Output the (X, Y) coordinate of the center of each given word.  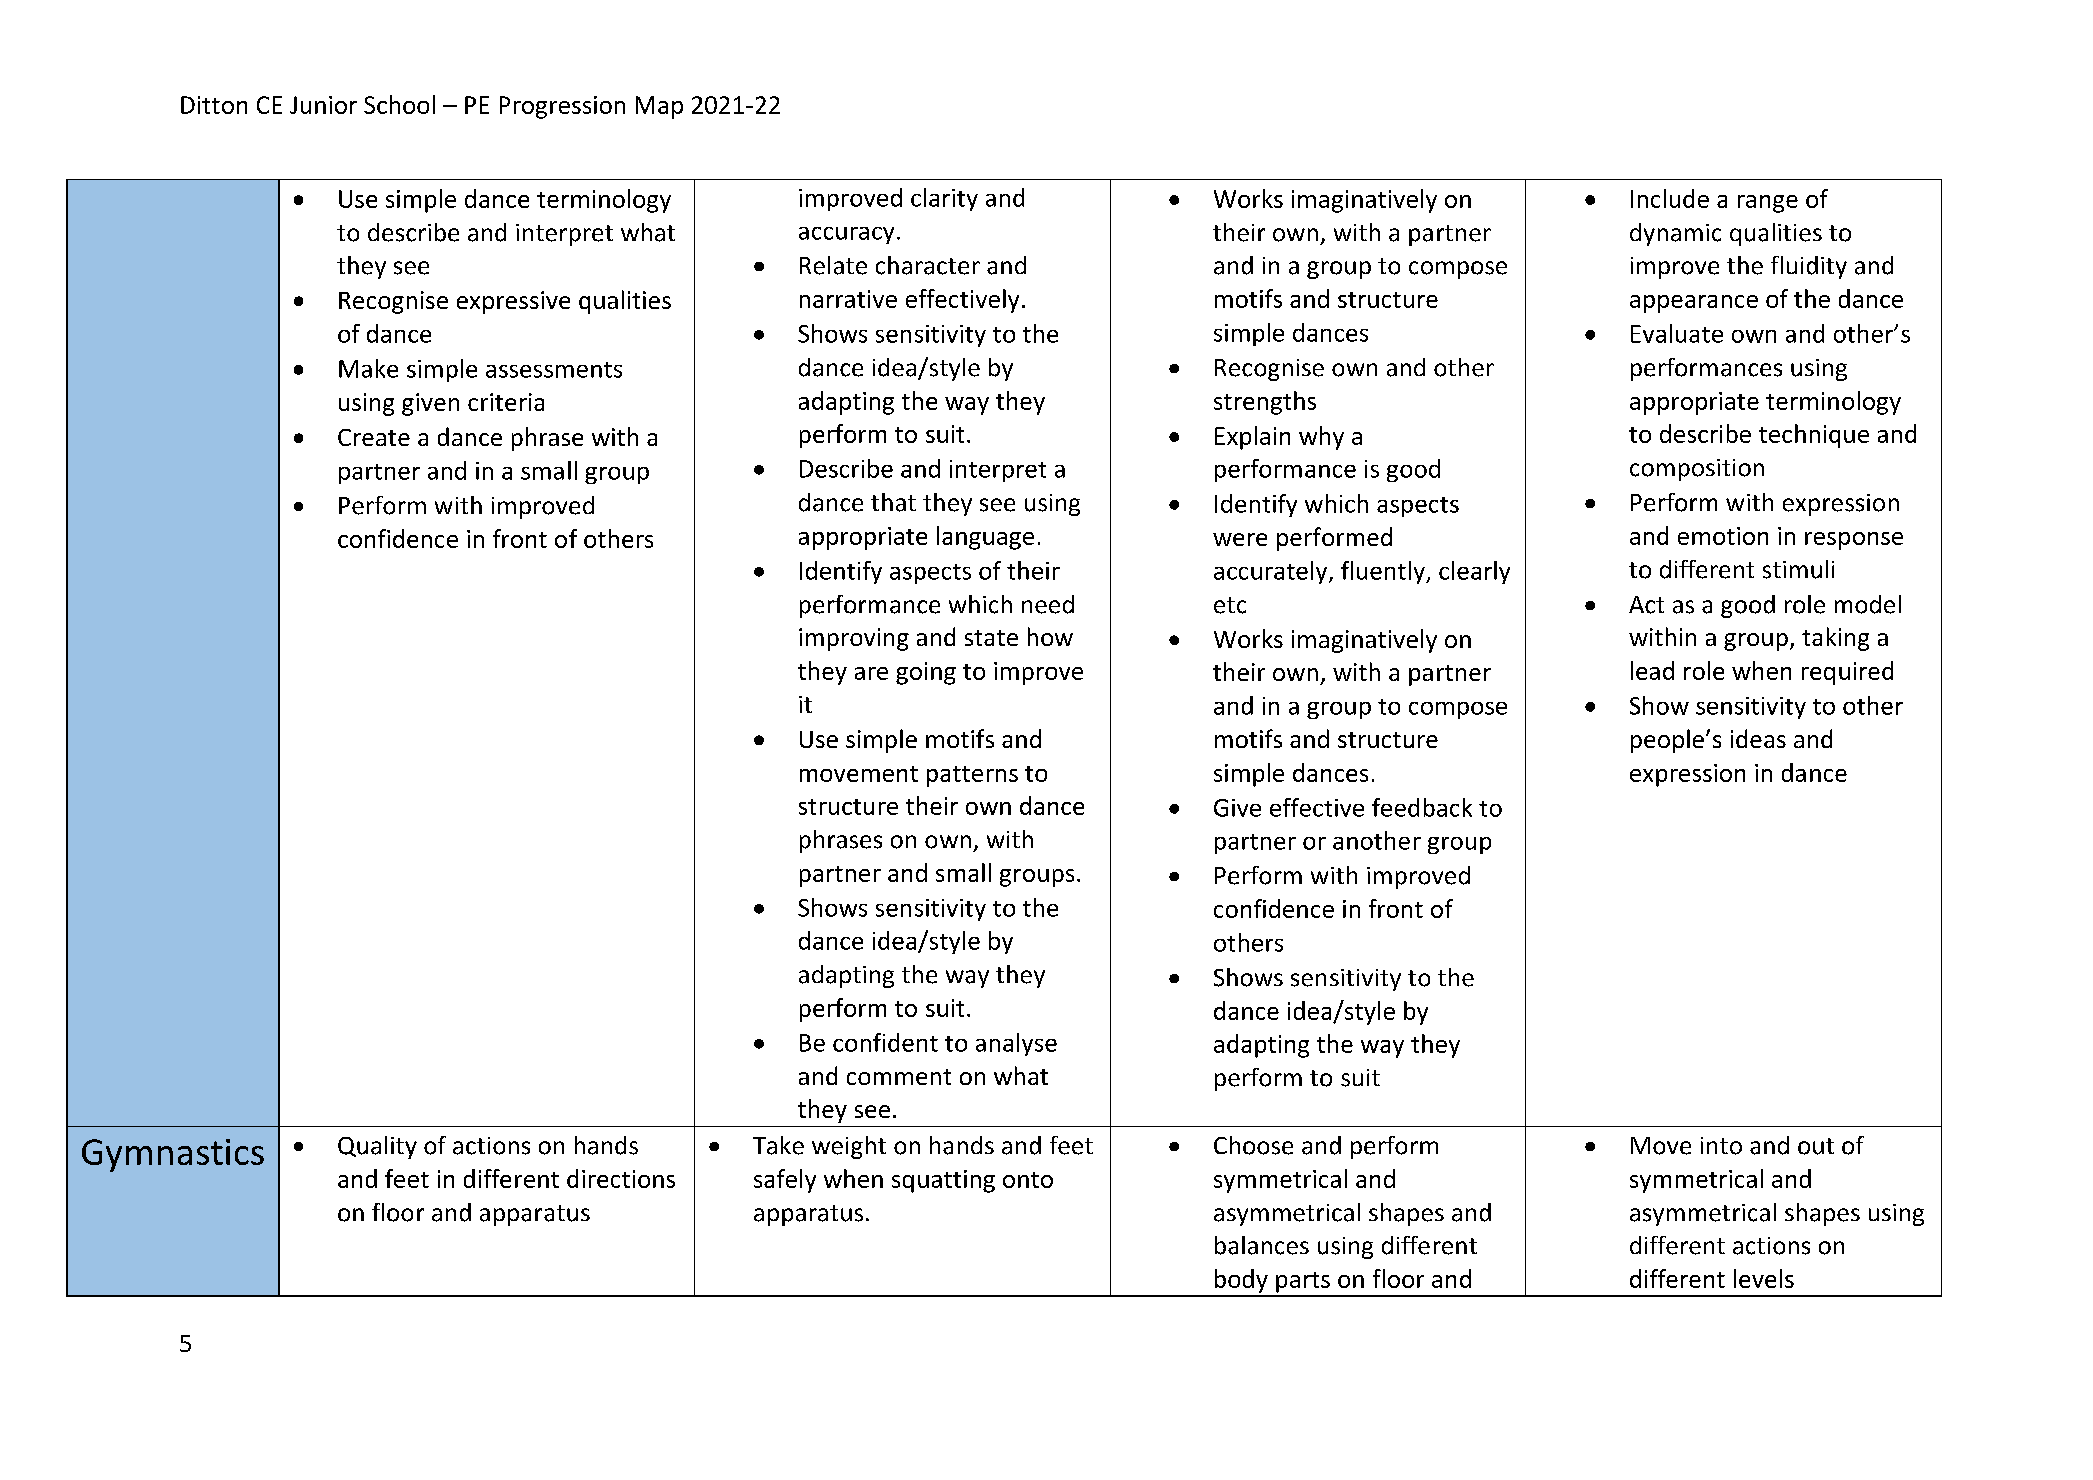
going (926, 673)
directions (621, 1178)
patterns (972, 776)
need (1048, 604)
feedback (1422, 807)
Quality (377, 1147)
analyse (1016, 1044)
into (1721, 1146)
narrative (848, 299)
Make (368, 368)
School (399, 104)
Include (1670, 198)
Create (374, 437)
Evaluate (1677, 333)
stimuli (1798, 569)
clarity (944, 199)
